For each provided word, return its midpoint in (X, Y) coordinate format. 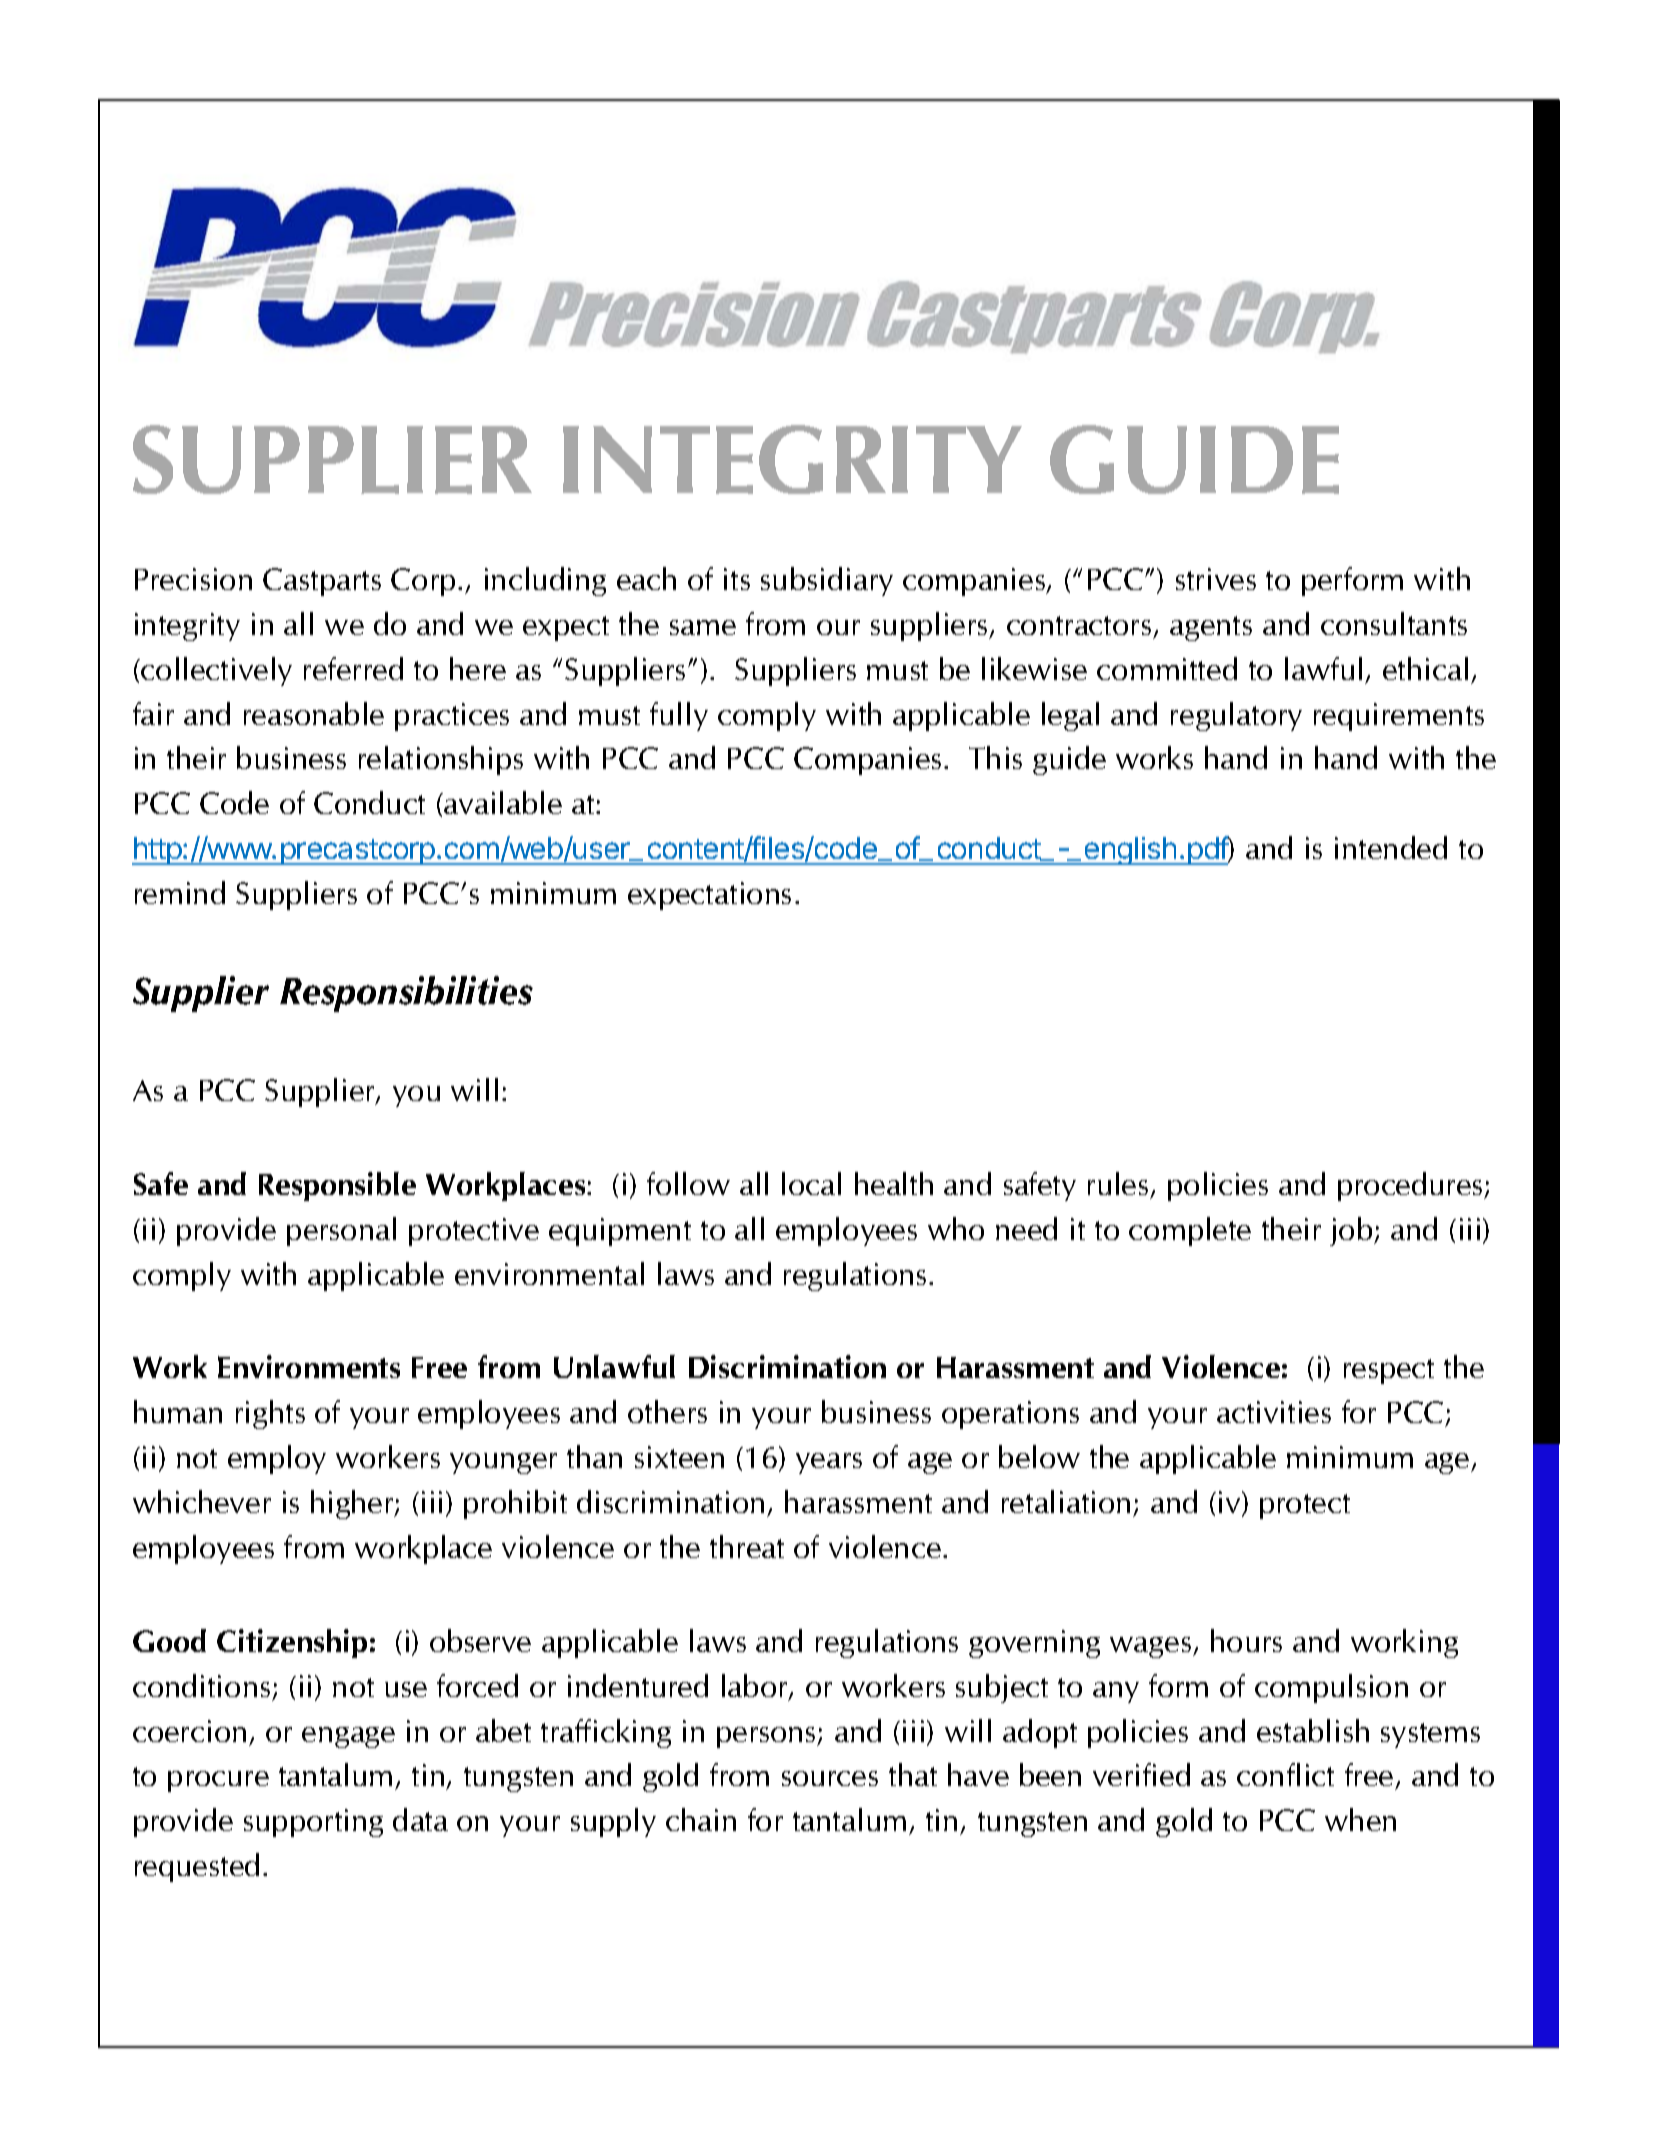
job (1352, 1231)
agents (1211, 628)
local (811, 1183)
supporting (313, 1823)
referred (353, 668)
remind (180, 892)
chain (701, 1819)
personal (341, 1231)
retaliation (1066, 1501)
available (503, 802)
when (1360, 1819)
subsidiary (827, 581)
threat (747, 1546)
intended (1391, 847)
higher (353, 1504)
